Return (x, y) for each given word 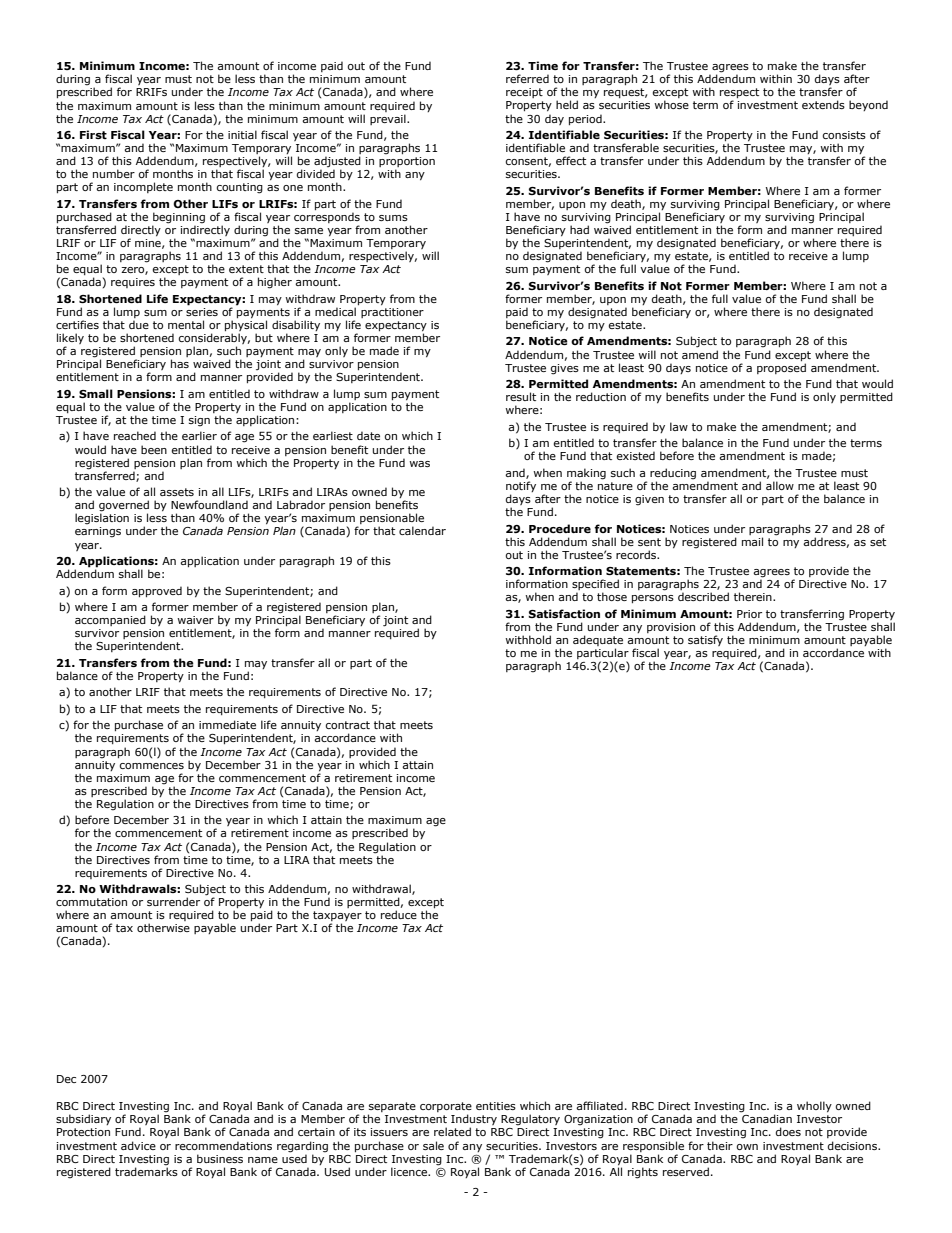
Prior (749, 614)
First (93, 134)
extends (823, 104)
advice (138, 1145)
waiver (195, 620)
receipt (524, 93)
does (788, 1131)
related (452, 1131)
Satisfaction (564, 613)
